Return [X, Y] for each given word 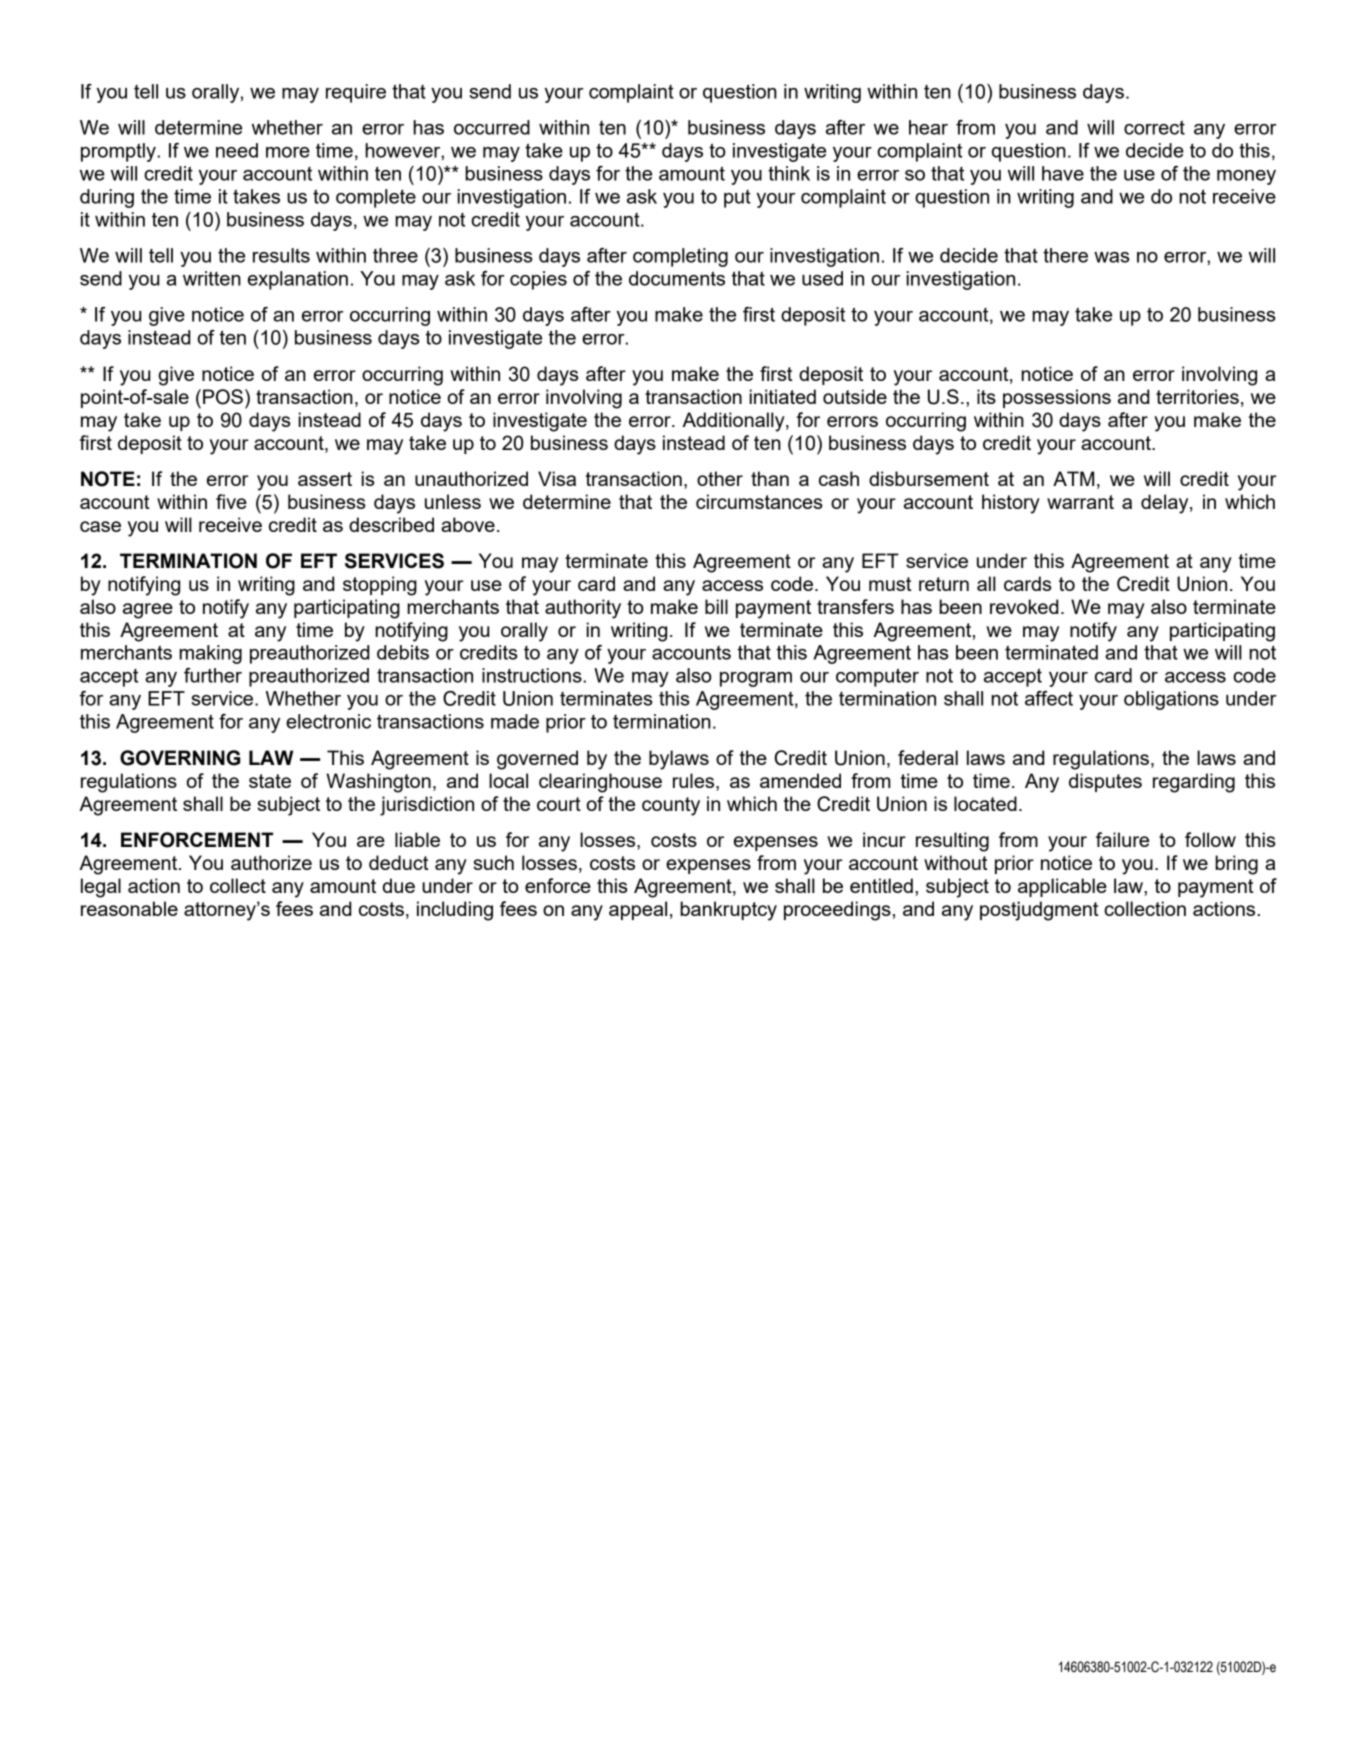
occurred [492, 127]
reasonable [129, 908]
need [237, 150]
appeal [638, 910]
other [720, 478]
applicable [1062, 887]
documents [677, 278]
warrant [1080, 502]
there [1065, 255]
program [756, 679]
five [231, 501]
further [213, 675]
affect [1049, 698]
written [212, 278]
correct [1154, 127]
